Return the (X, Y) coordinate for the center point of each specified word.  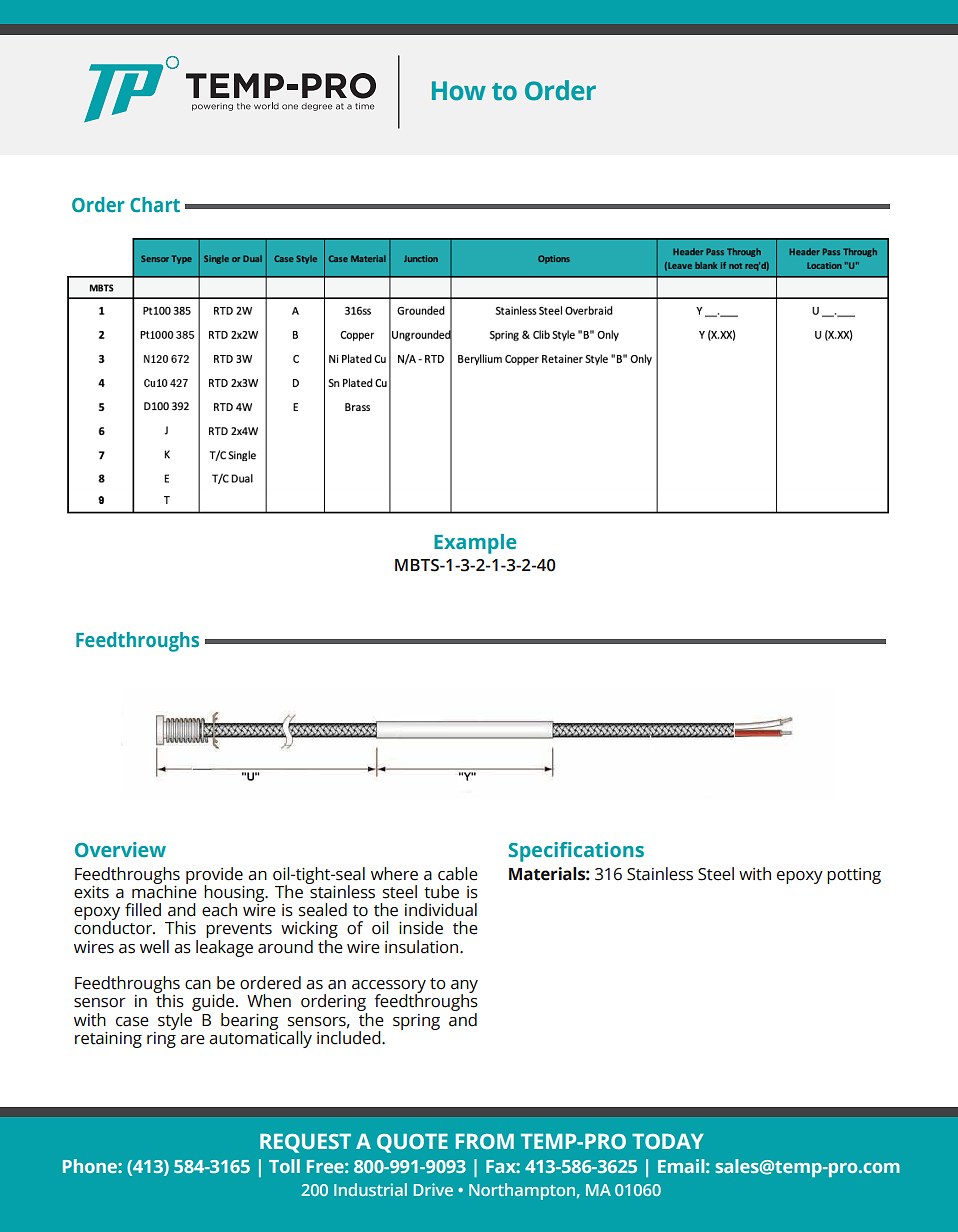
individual (441, 910)
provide (214, 876)
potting (854, 876)
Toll (284, 1166)
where (394, 874)
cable (458, 874)
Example (475, 544)
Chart (155, 204)
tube (441, 892)
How (459, 91)
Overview (120, 850)
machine (164, 891)
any (464, 988)
